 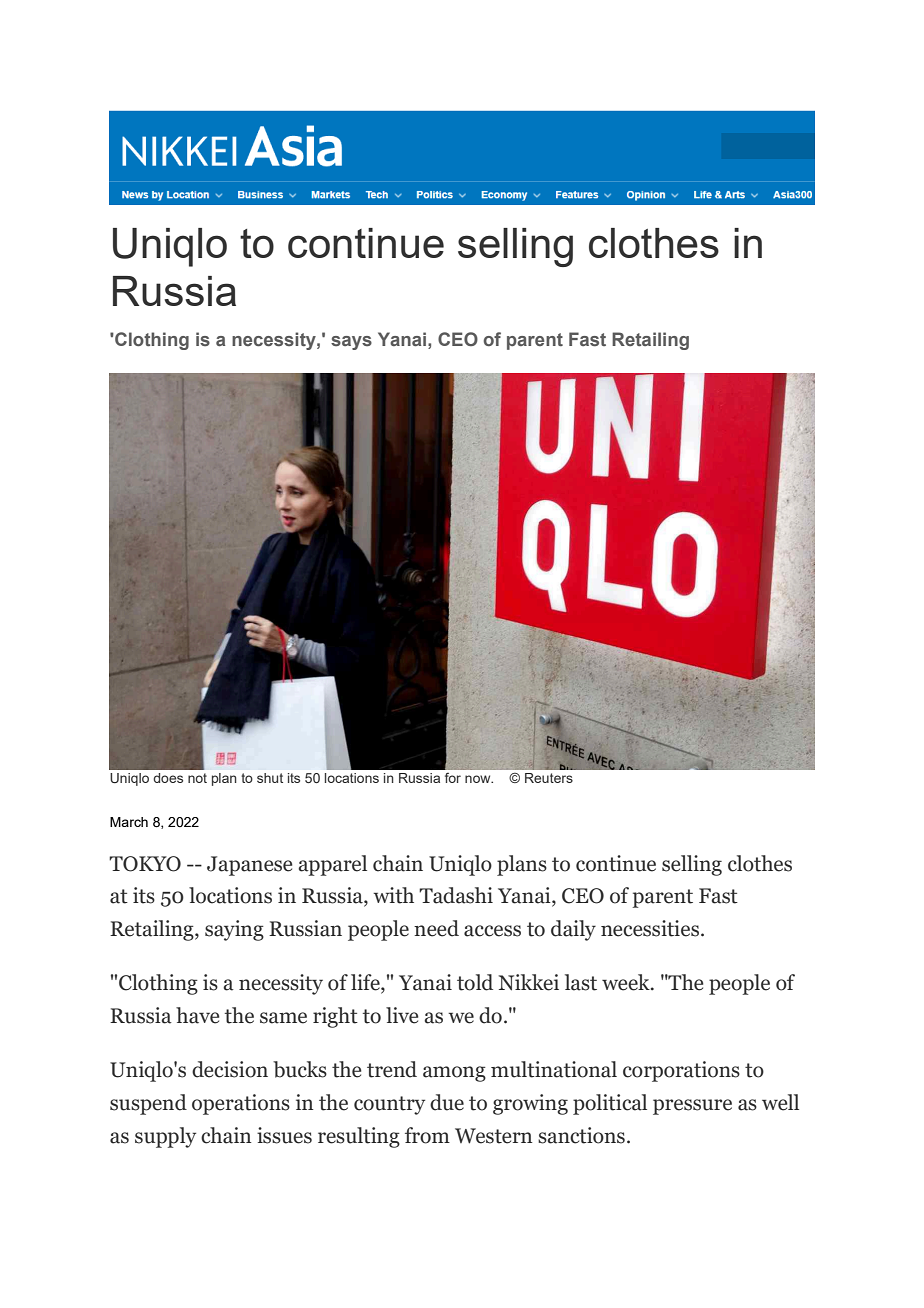 What do you see at coordinates (129, 822) in the page?
I see `March` at bounding box center [129, 822].
